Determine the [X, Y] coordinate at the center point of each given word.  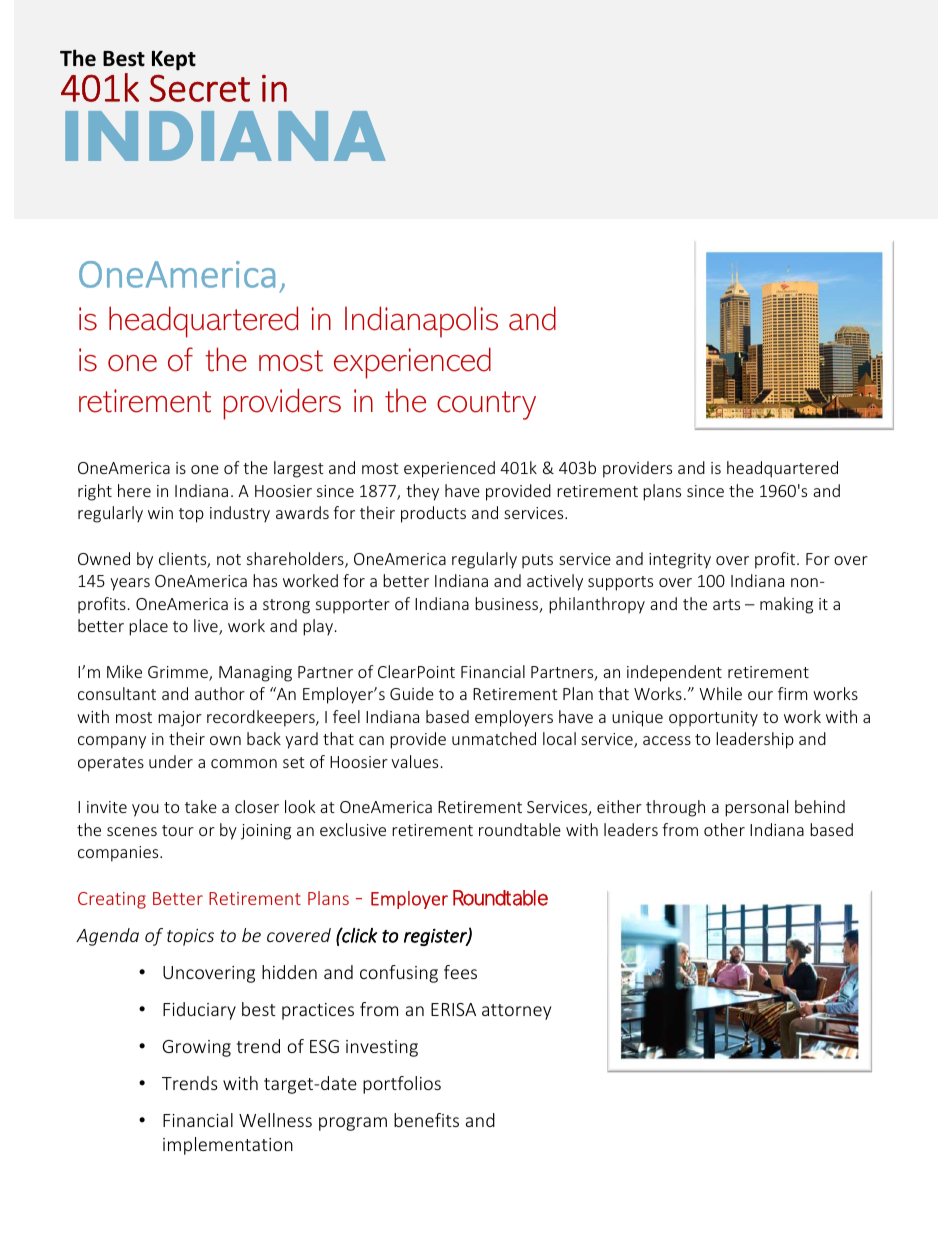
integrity [680, 561]
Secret [200, 88]
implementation [228, 1146]
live [207, 627]
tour [178, 830]
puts [537, 561]
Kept [174, 61]
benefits [426, 1120]
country [486, 405]
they [422, 492]
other [724, 829]
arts [726, 604]
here [134, 490]
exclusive [353, 829]
